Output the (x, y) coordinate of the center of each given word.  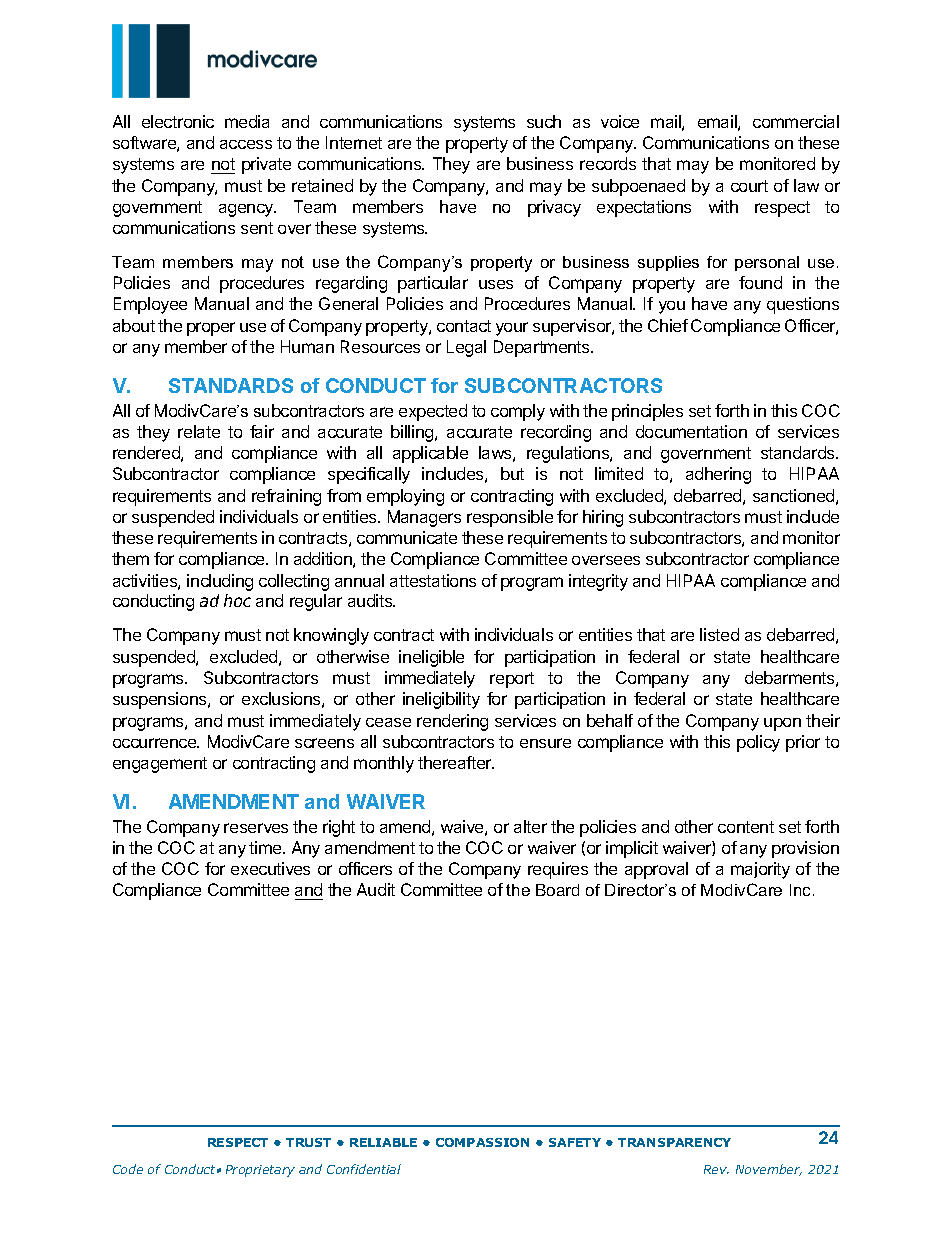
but (512, 473)
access (246, 144)
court (749, 186)
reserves (256, 828)
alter (530, 826)
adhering (718, 475)
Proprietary (260, 1171)
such (544, 121)
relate (199, 431)
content (746, 827)
